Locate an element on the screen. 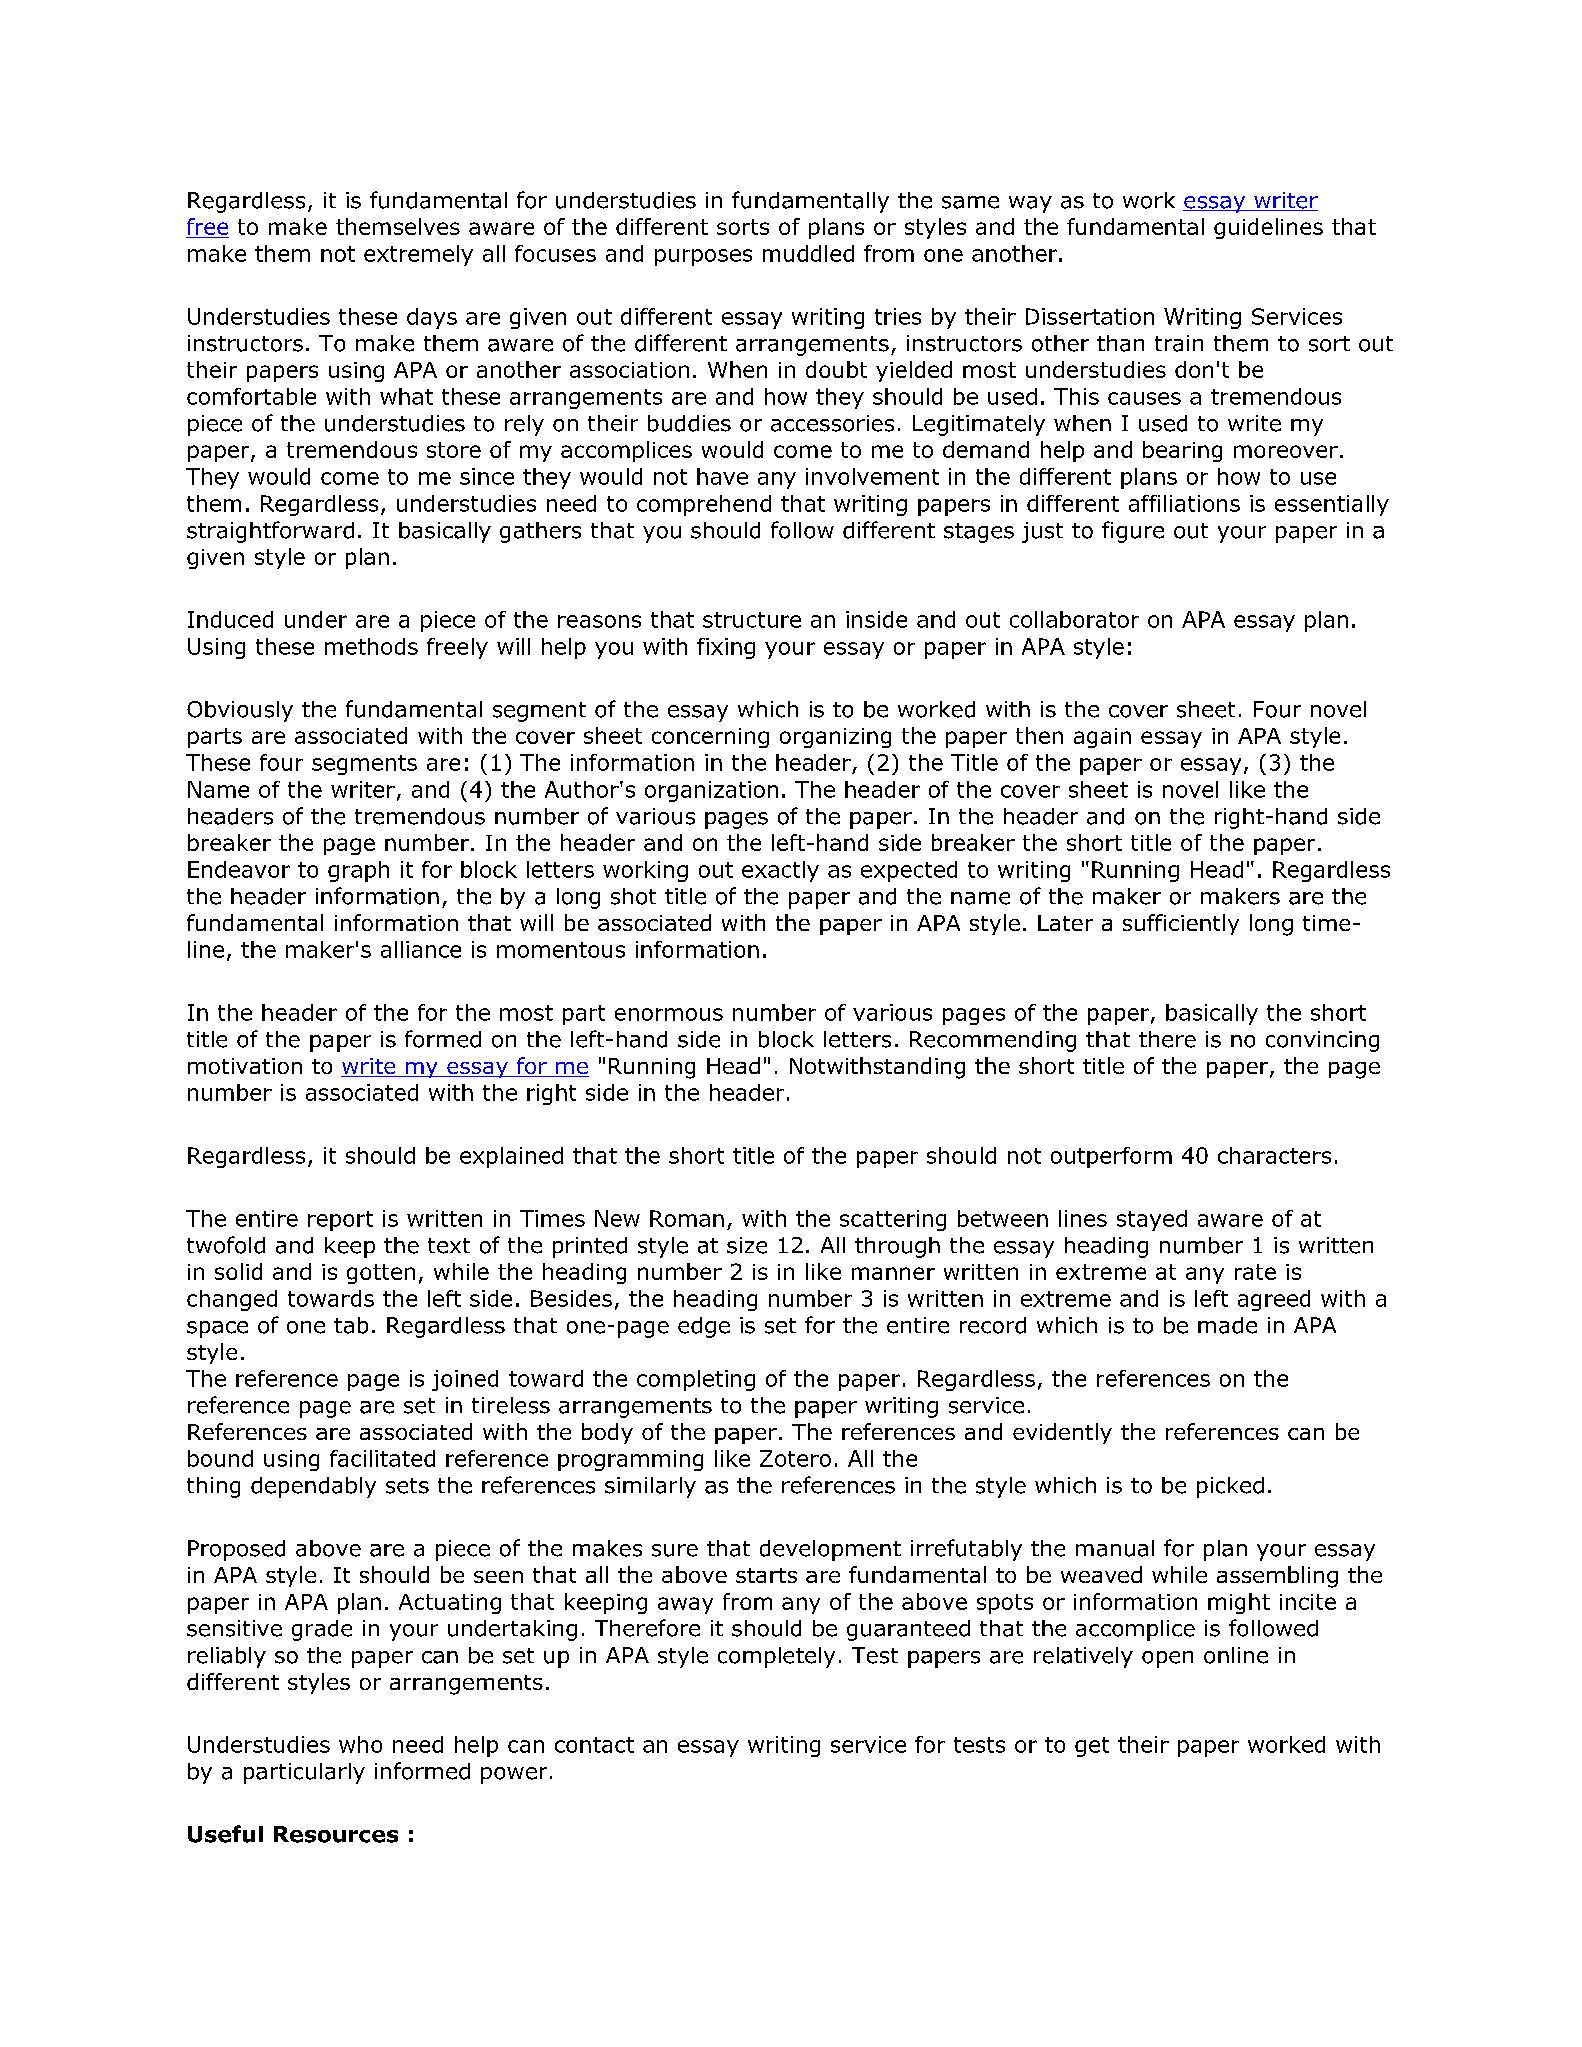 This screenshot has width=1582, height=2047. size is located at coordinates (747, 1245).
